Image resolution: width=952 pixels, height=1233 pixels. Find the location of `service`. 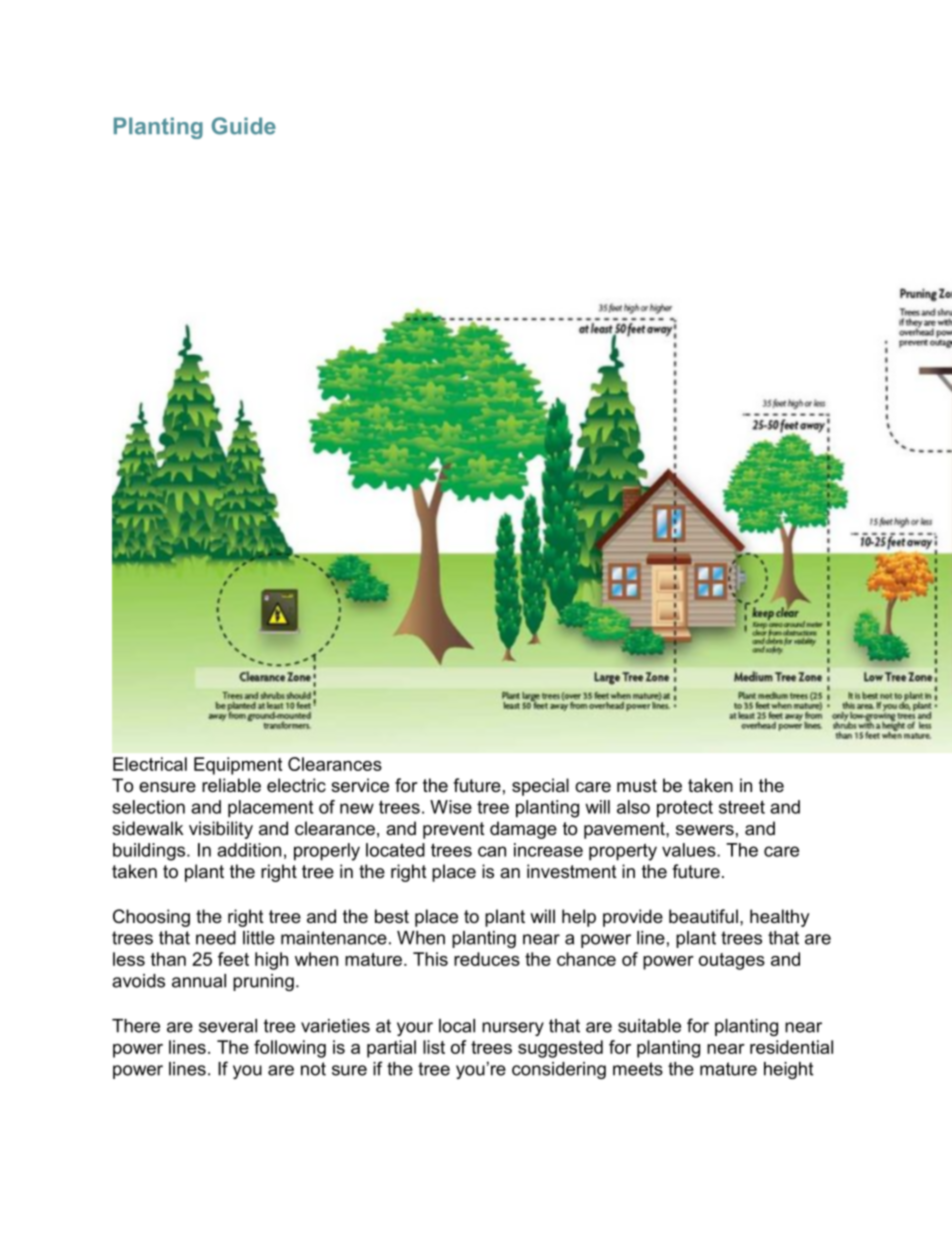

service is located at coordinates (360, 785).
